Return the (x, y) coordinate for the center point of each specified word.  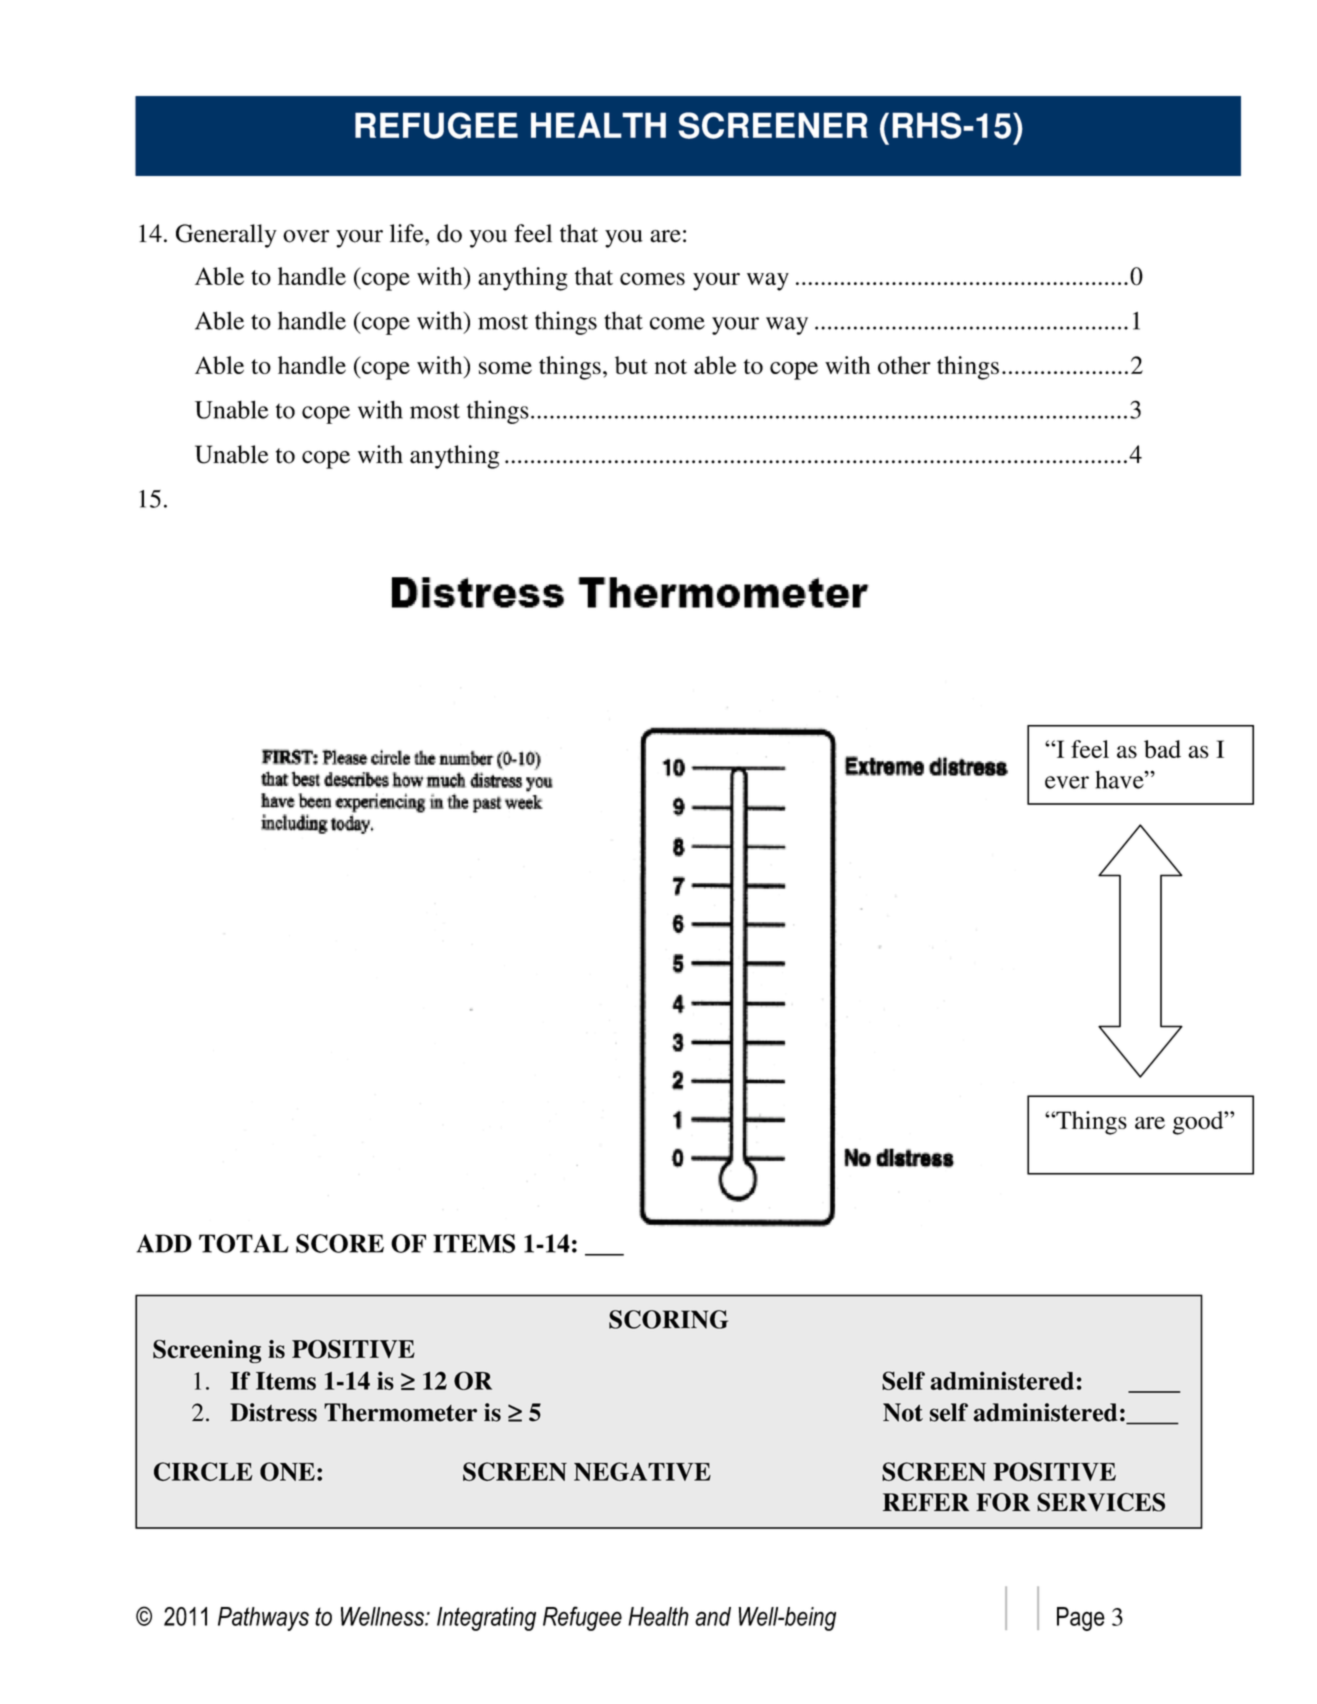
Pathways (263, 1619)
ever (1067, 782)
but (631, 365)
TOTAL (244, 1243)
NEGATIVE (642, 1471)
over (306, 236)
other (904, 365)
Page (1081, 1619)
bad (1162, 749)
